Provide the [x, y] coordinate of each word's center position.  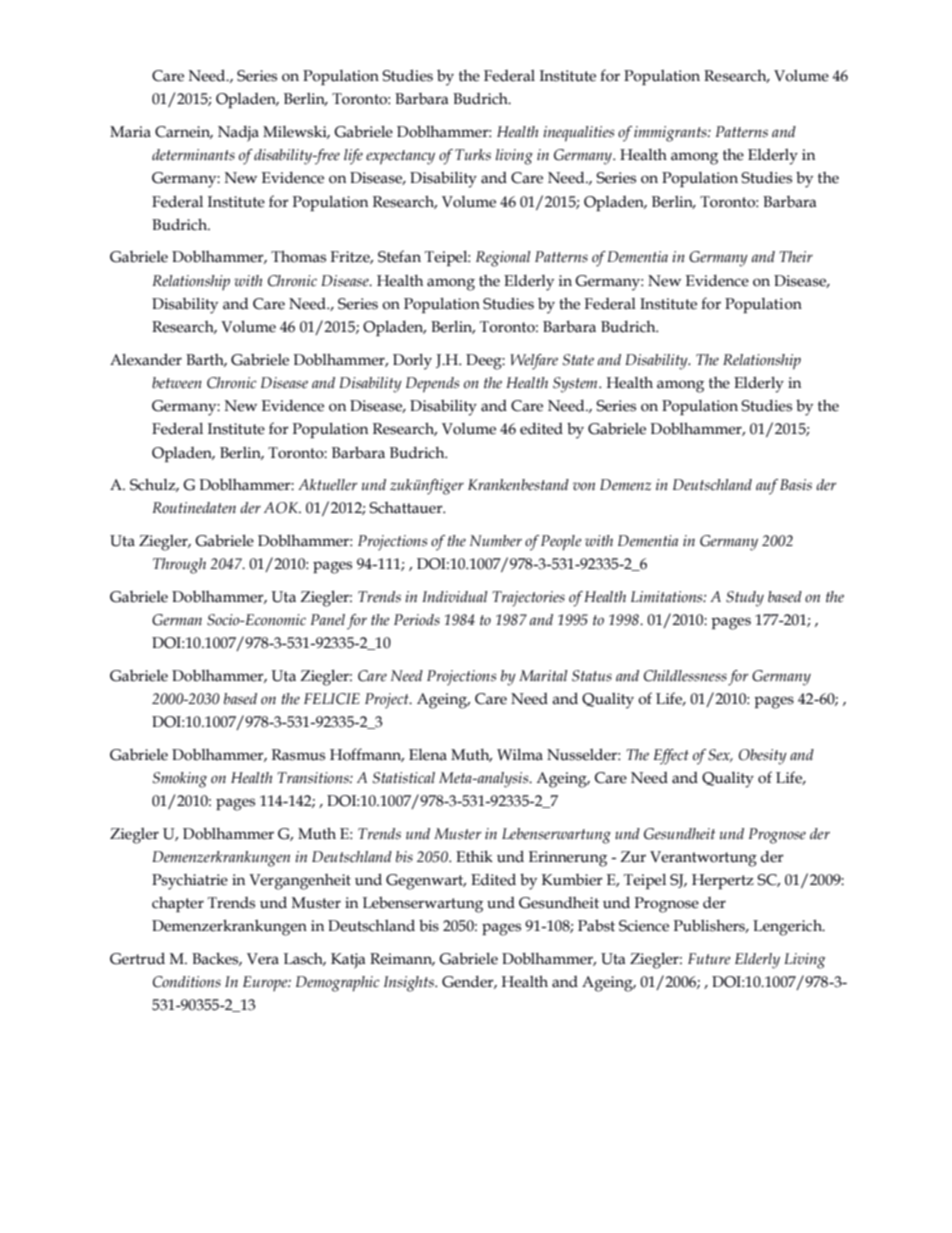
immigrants [671, 134]
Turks [473, 155]
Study [745, 599]
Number [496, 541]
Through [179, 566]
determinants [193, 155]
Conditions [187, 982]
